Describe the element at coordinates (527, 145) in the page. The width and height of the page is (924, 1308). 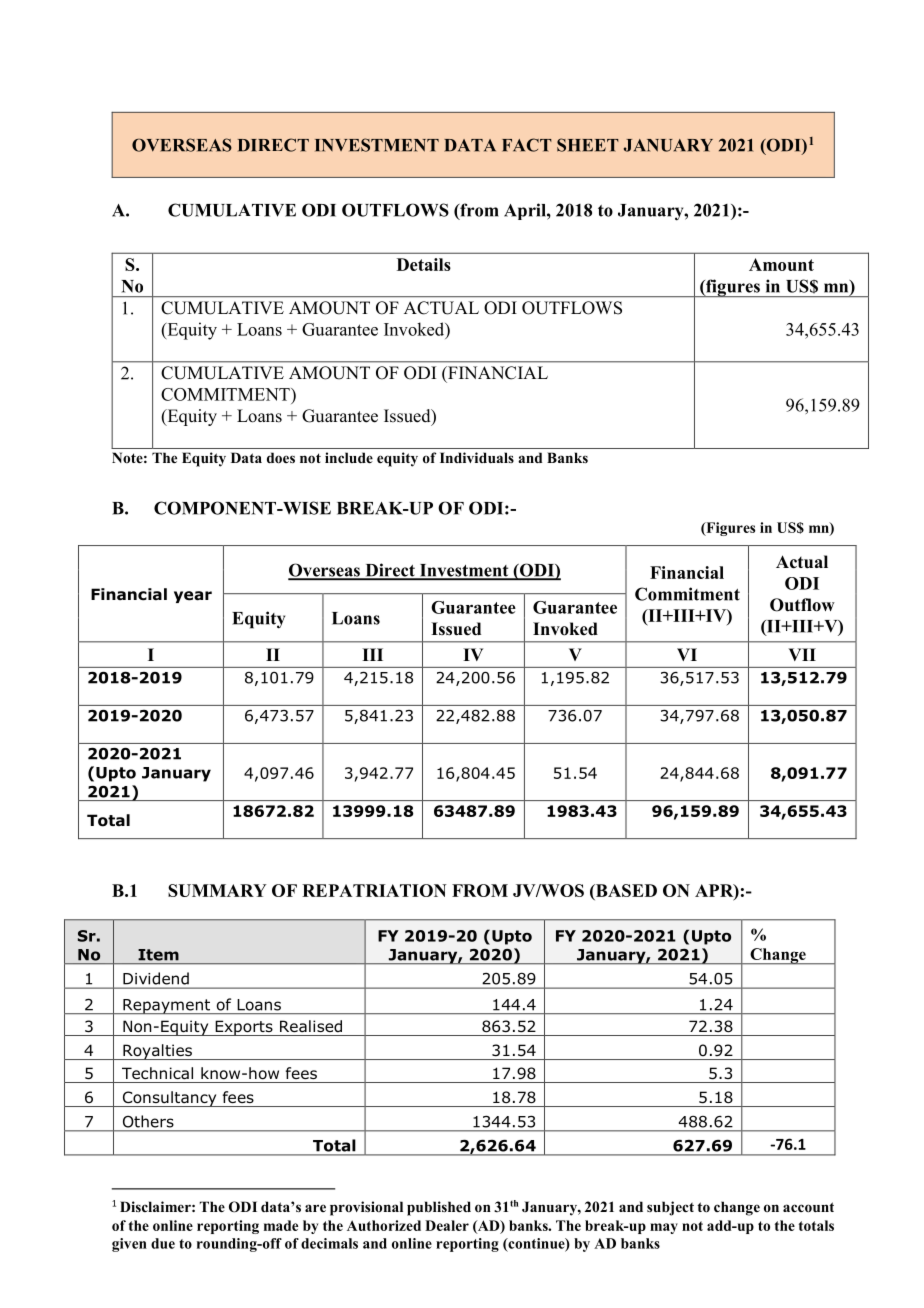
I see `FACT` at that location.
